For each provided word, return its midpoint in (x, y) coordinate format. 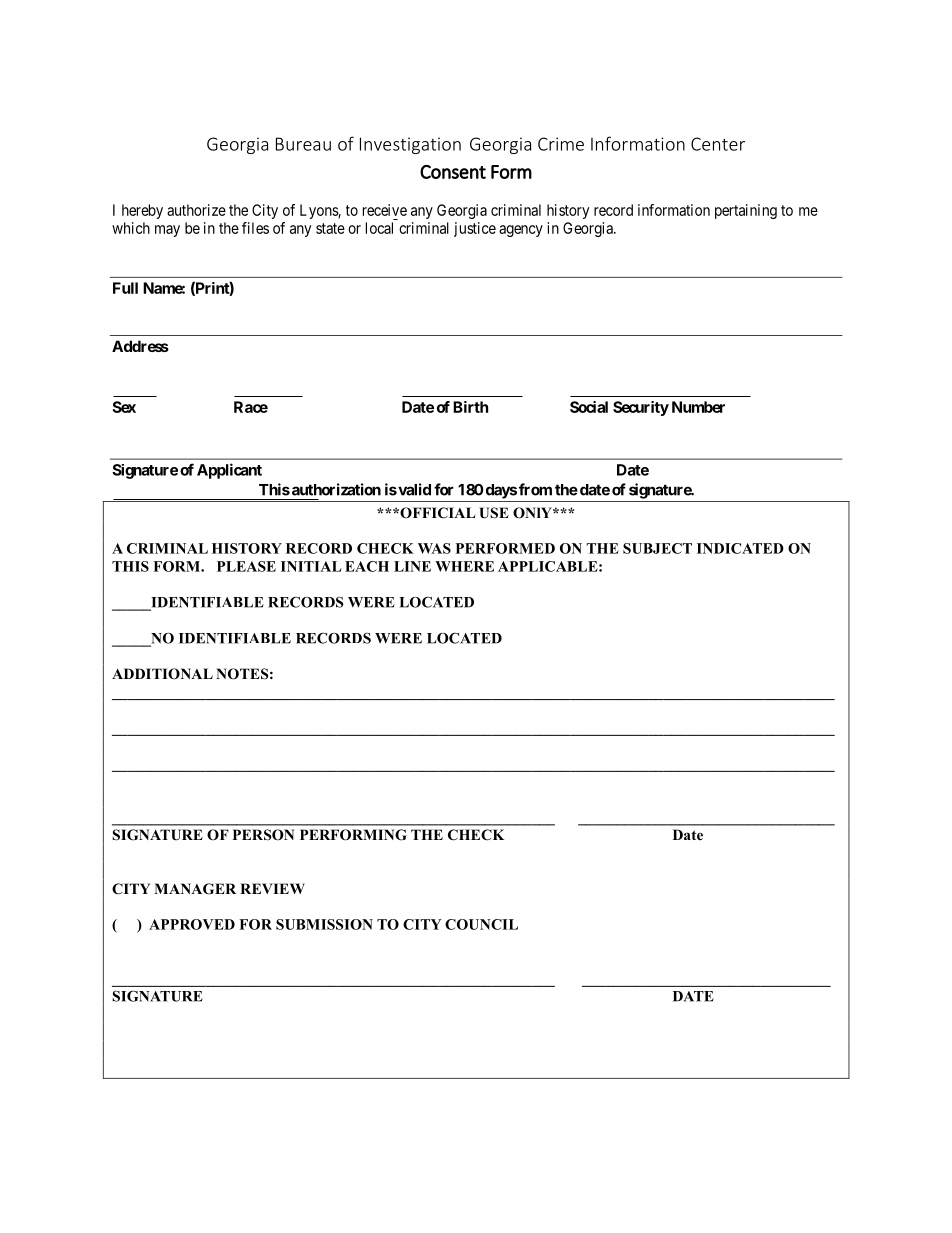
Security (641, 408)
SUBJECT (657, 548)
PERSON (263, 835)
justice (475, 229)
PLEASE (246, 566)
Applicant (229, 471)
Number (698, 407)
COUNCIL (481, 924)
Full (125, 288)
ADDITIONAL (162, 674)
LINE (412, 566)
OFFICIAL (436, 513)
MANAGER (195, 889)
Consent (453, 172)
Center (718, 144)
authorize (196, 210)
